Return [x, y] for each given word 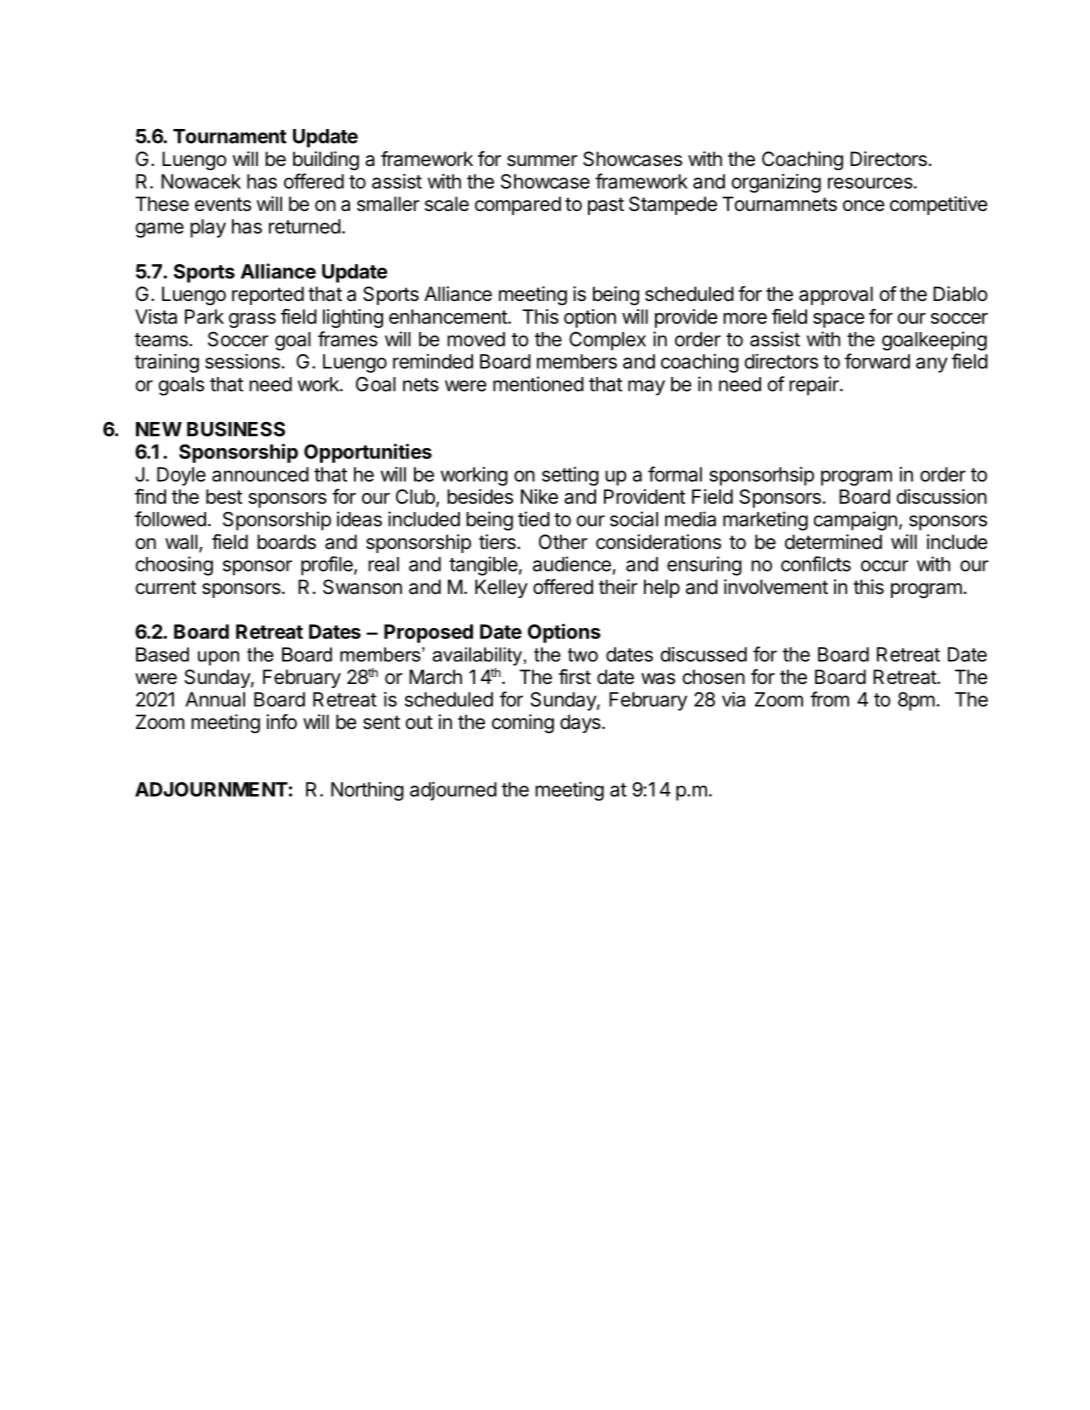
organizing [776, 183]
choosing [174, 566]
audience [572, 564]
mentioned [538, 384]
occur [884, 566]
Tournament [230, 136]
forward [877, 361]
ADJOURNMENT [211, 789]
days [581, 723]
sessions [242, 361]
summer [542, 161]
